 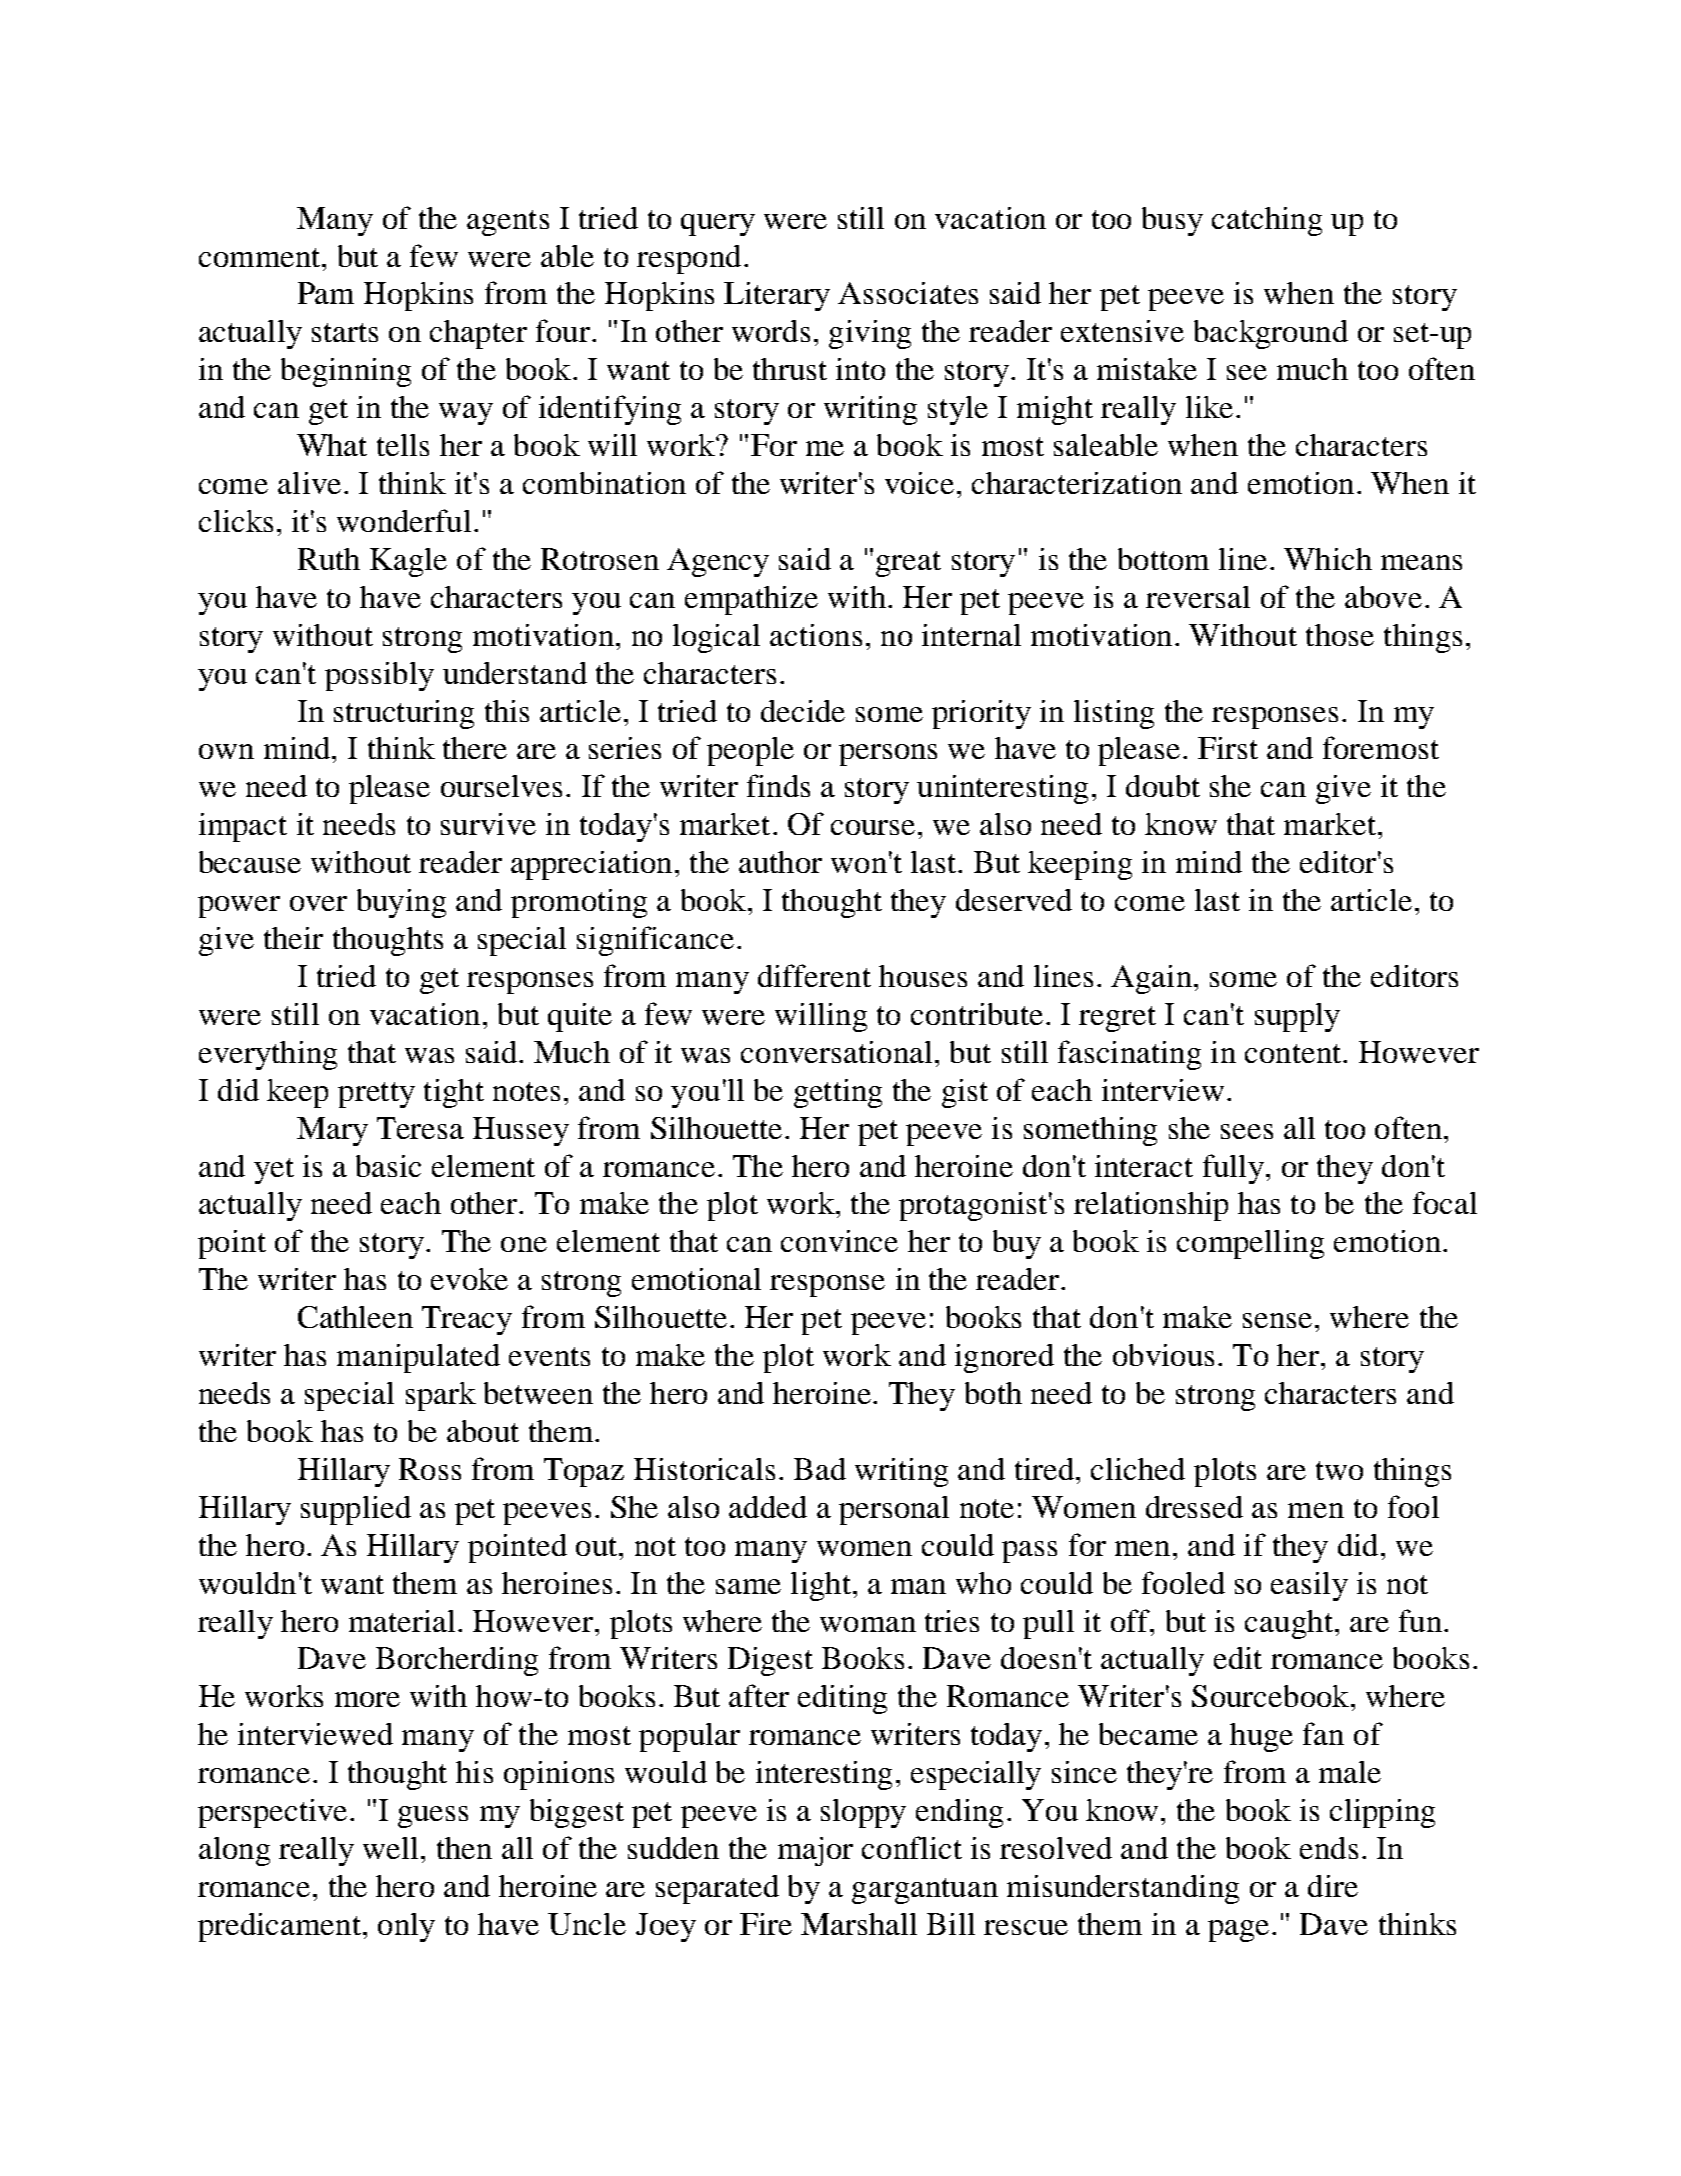 What do you see at coordinates (777, 296) in the screenshot?
I see `Literary` at bounding box center [777, 296].
